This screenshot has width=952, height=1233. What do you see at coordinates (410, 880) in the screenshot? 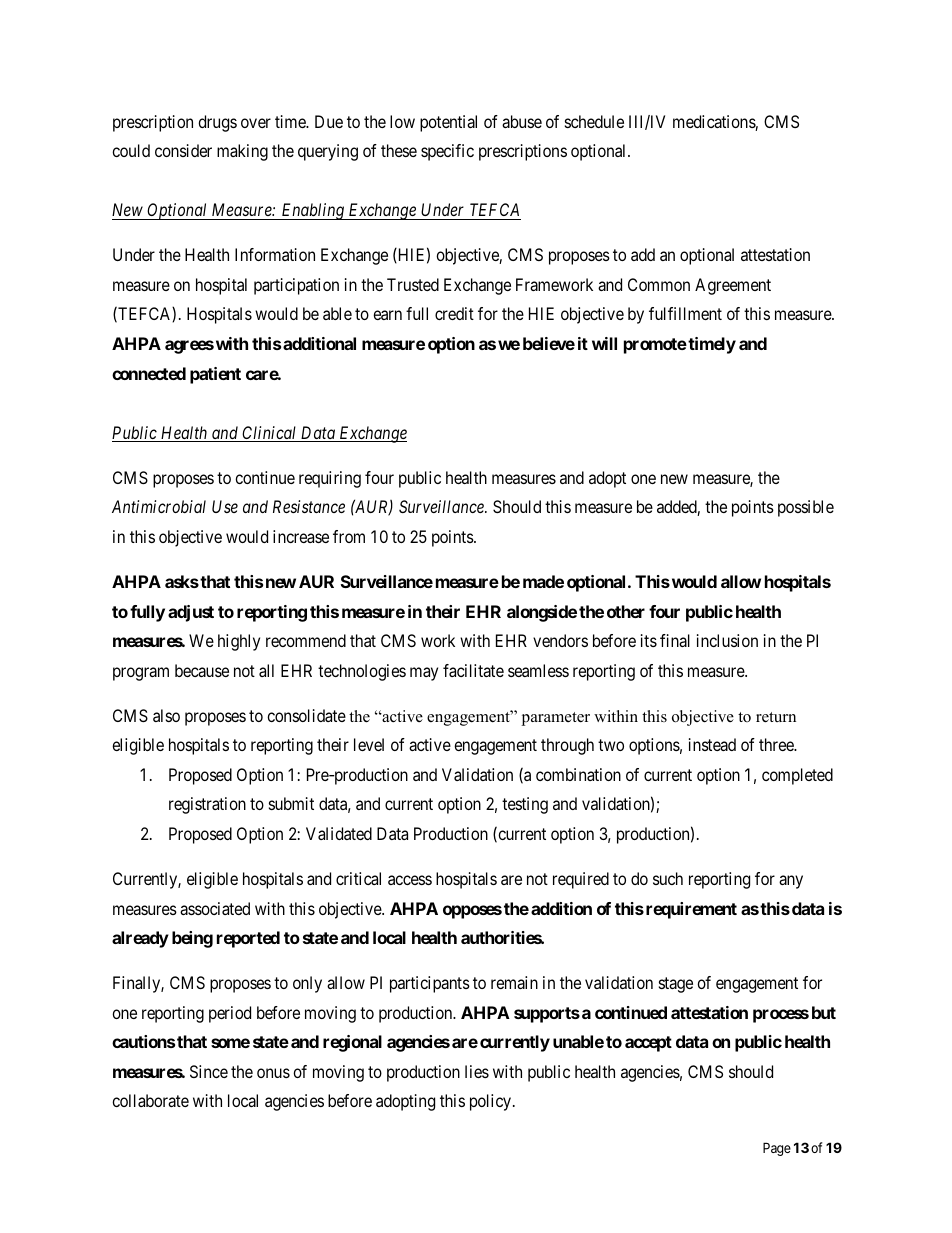
I see `access` at bounding box center [410, 880].
